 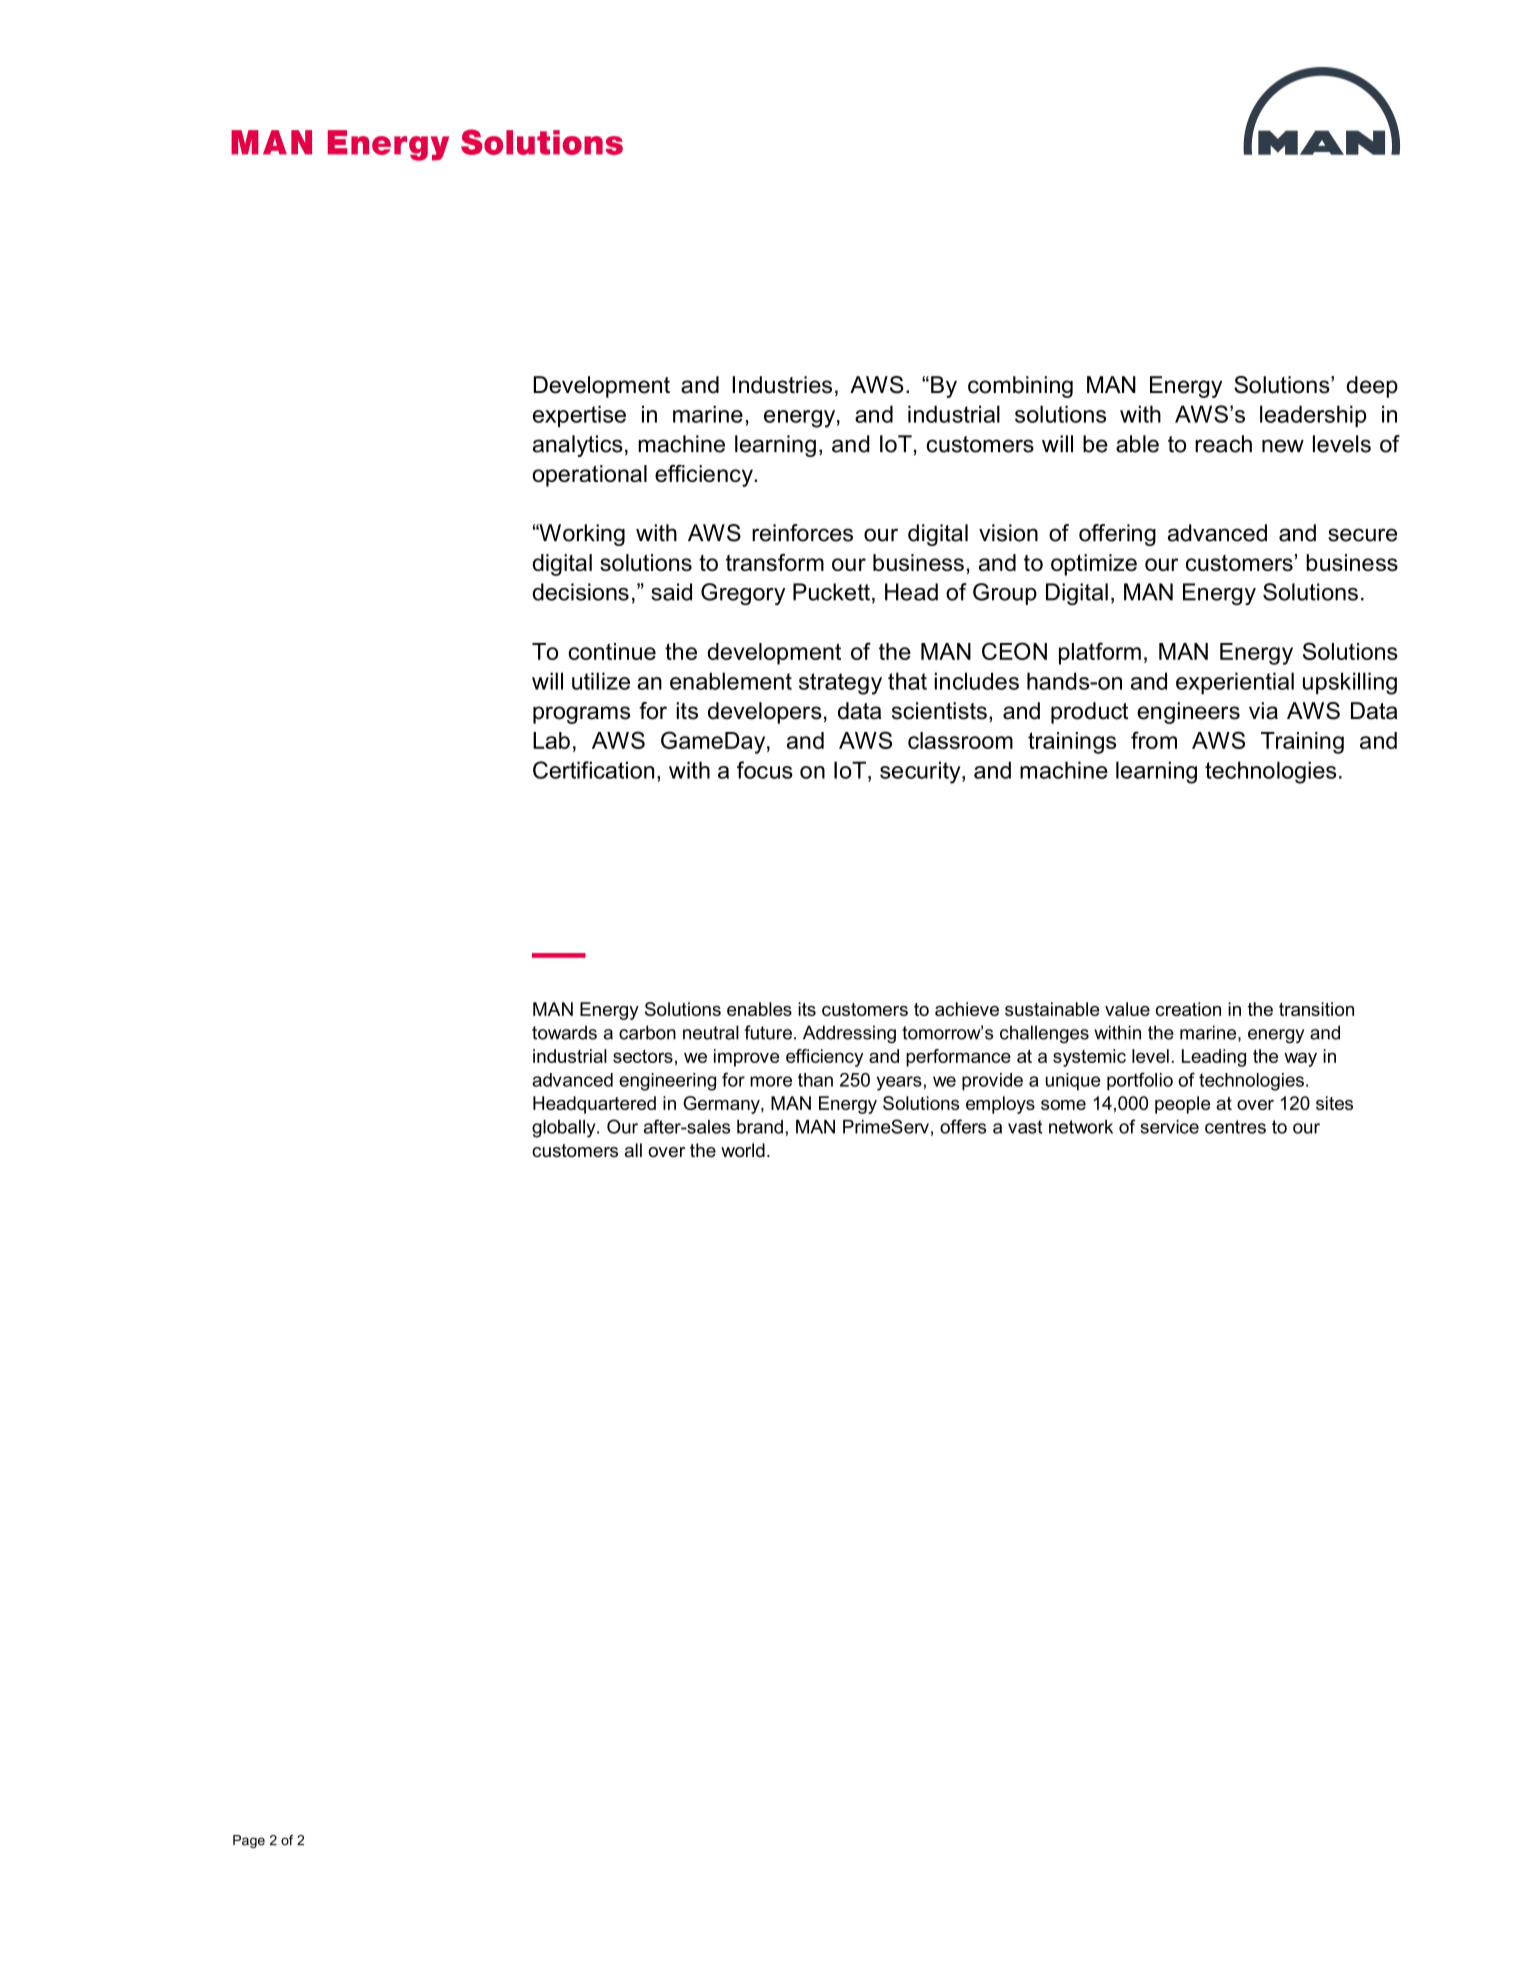 I want to click on Page, so click(x=249, y=1841).
